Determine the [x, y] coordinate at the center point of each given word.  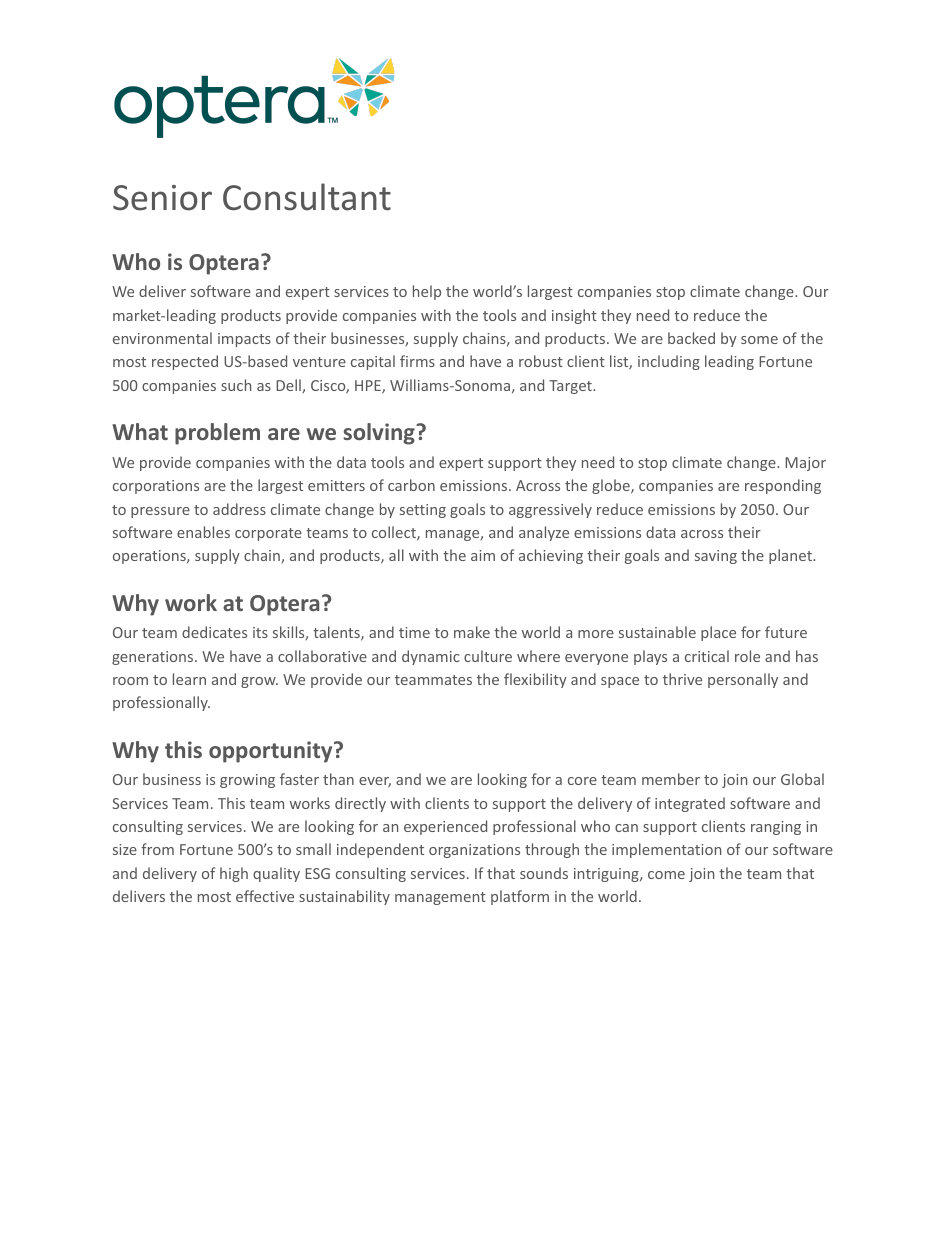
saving [716, 557]
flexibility [535, 680]
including [669, 362]
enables [203, 532]
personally [743, 680]
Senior [162, 198]
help [427, 292]
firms [417, 361]
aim [483, 555]
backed [691, 338]
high [234, 874]
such [236, 385]
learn [189, 679]
